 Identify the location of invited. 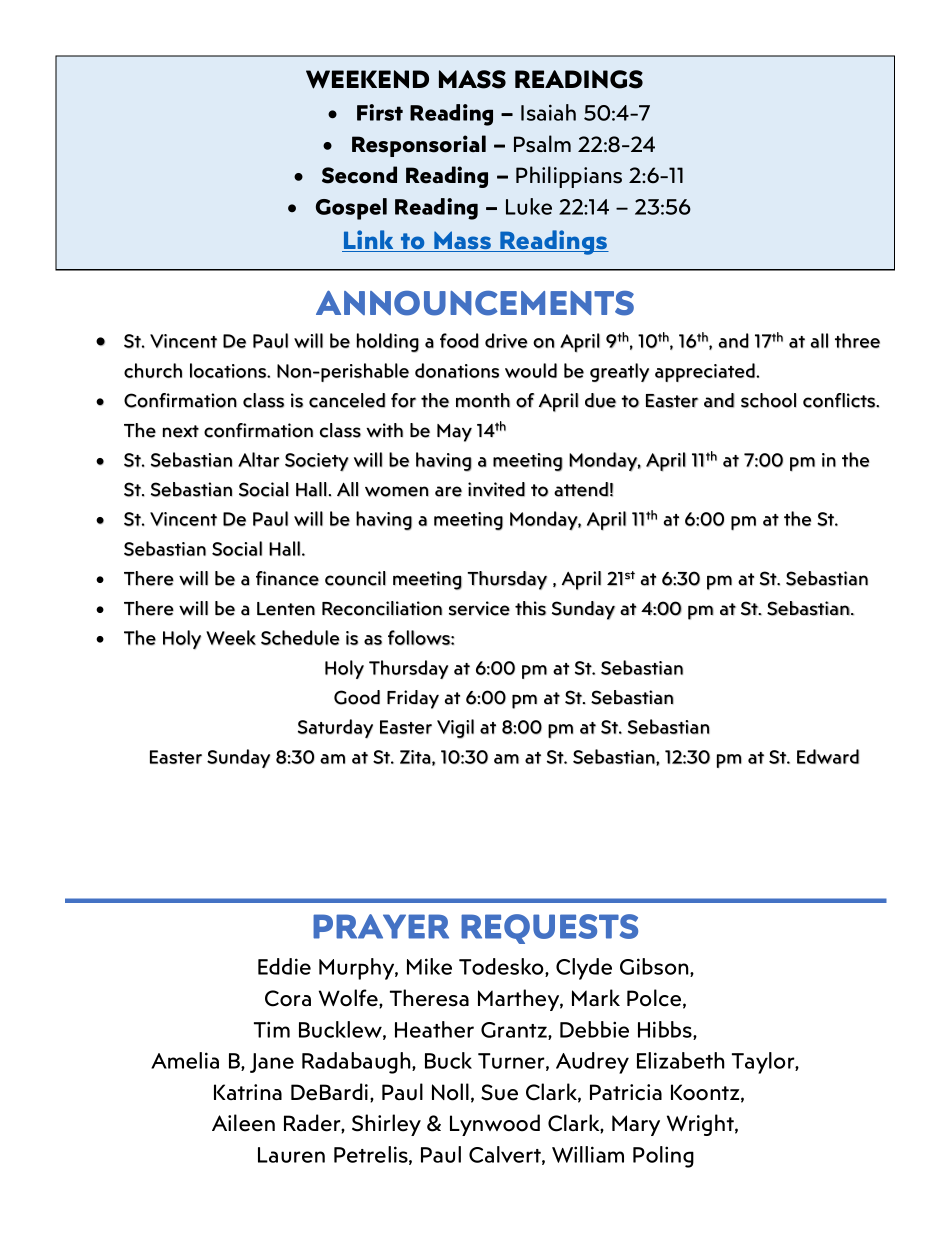
(496, 489).
